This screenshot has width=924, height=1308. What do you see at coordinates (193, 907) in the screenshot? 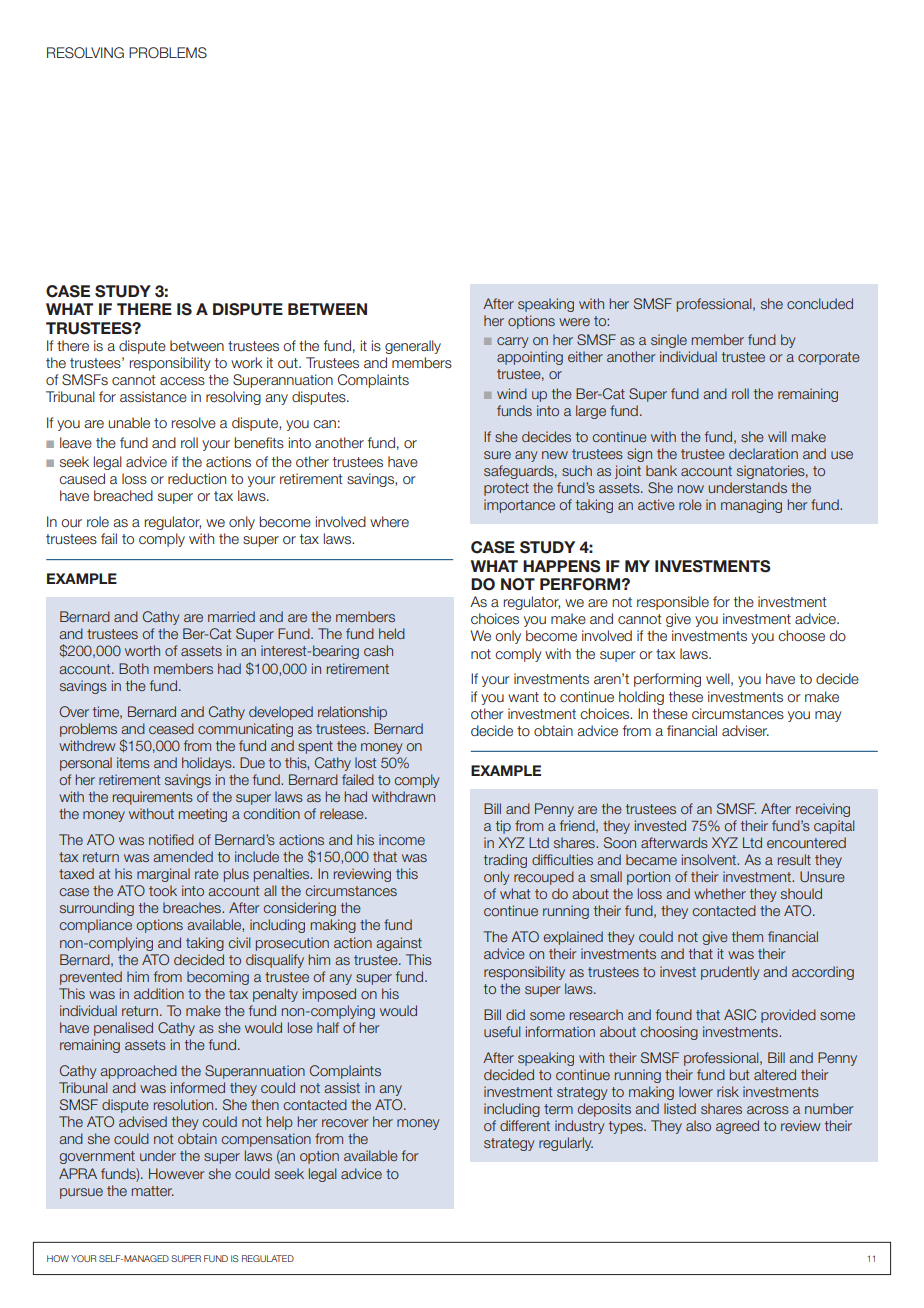
I see `breaches` at bounding box center [193, 907].
